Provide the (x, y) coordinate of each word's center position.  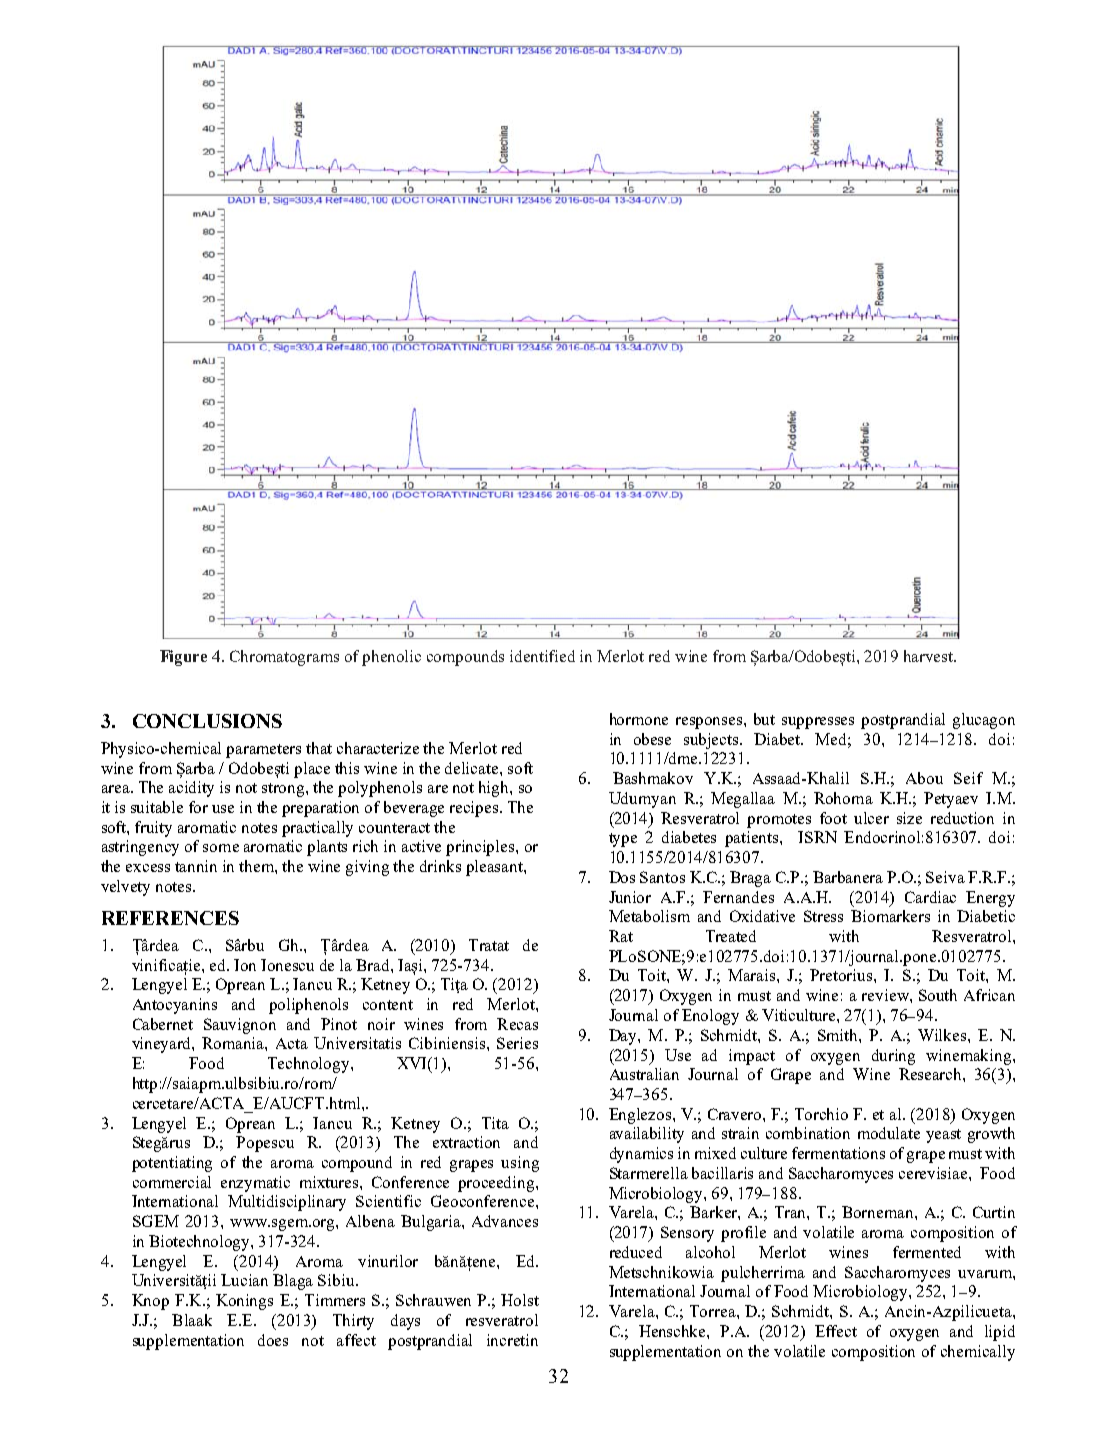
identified (542, 656)
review (886, 995)
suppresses (818, 723)
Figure (183, 658)
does (273, 1340)
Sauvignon (240, 1026)
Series (517, 1043)
